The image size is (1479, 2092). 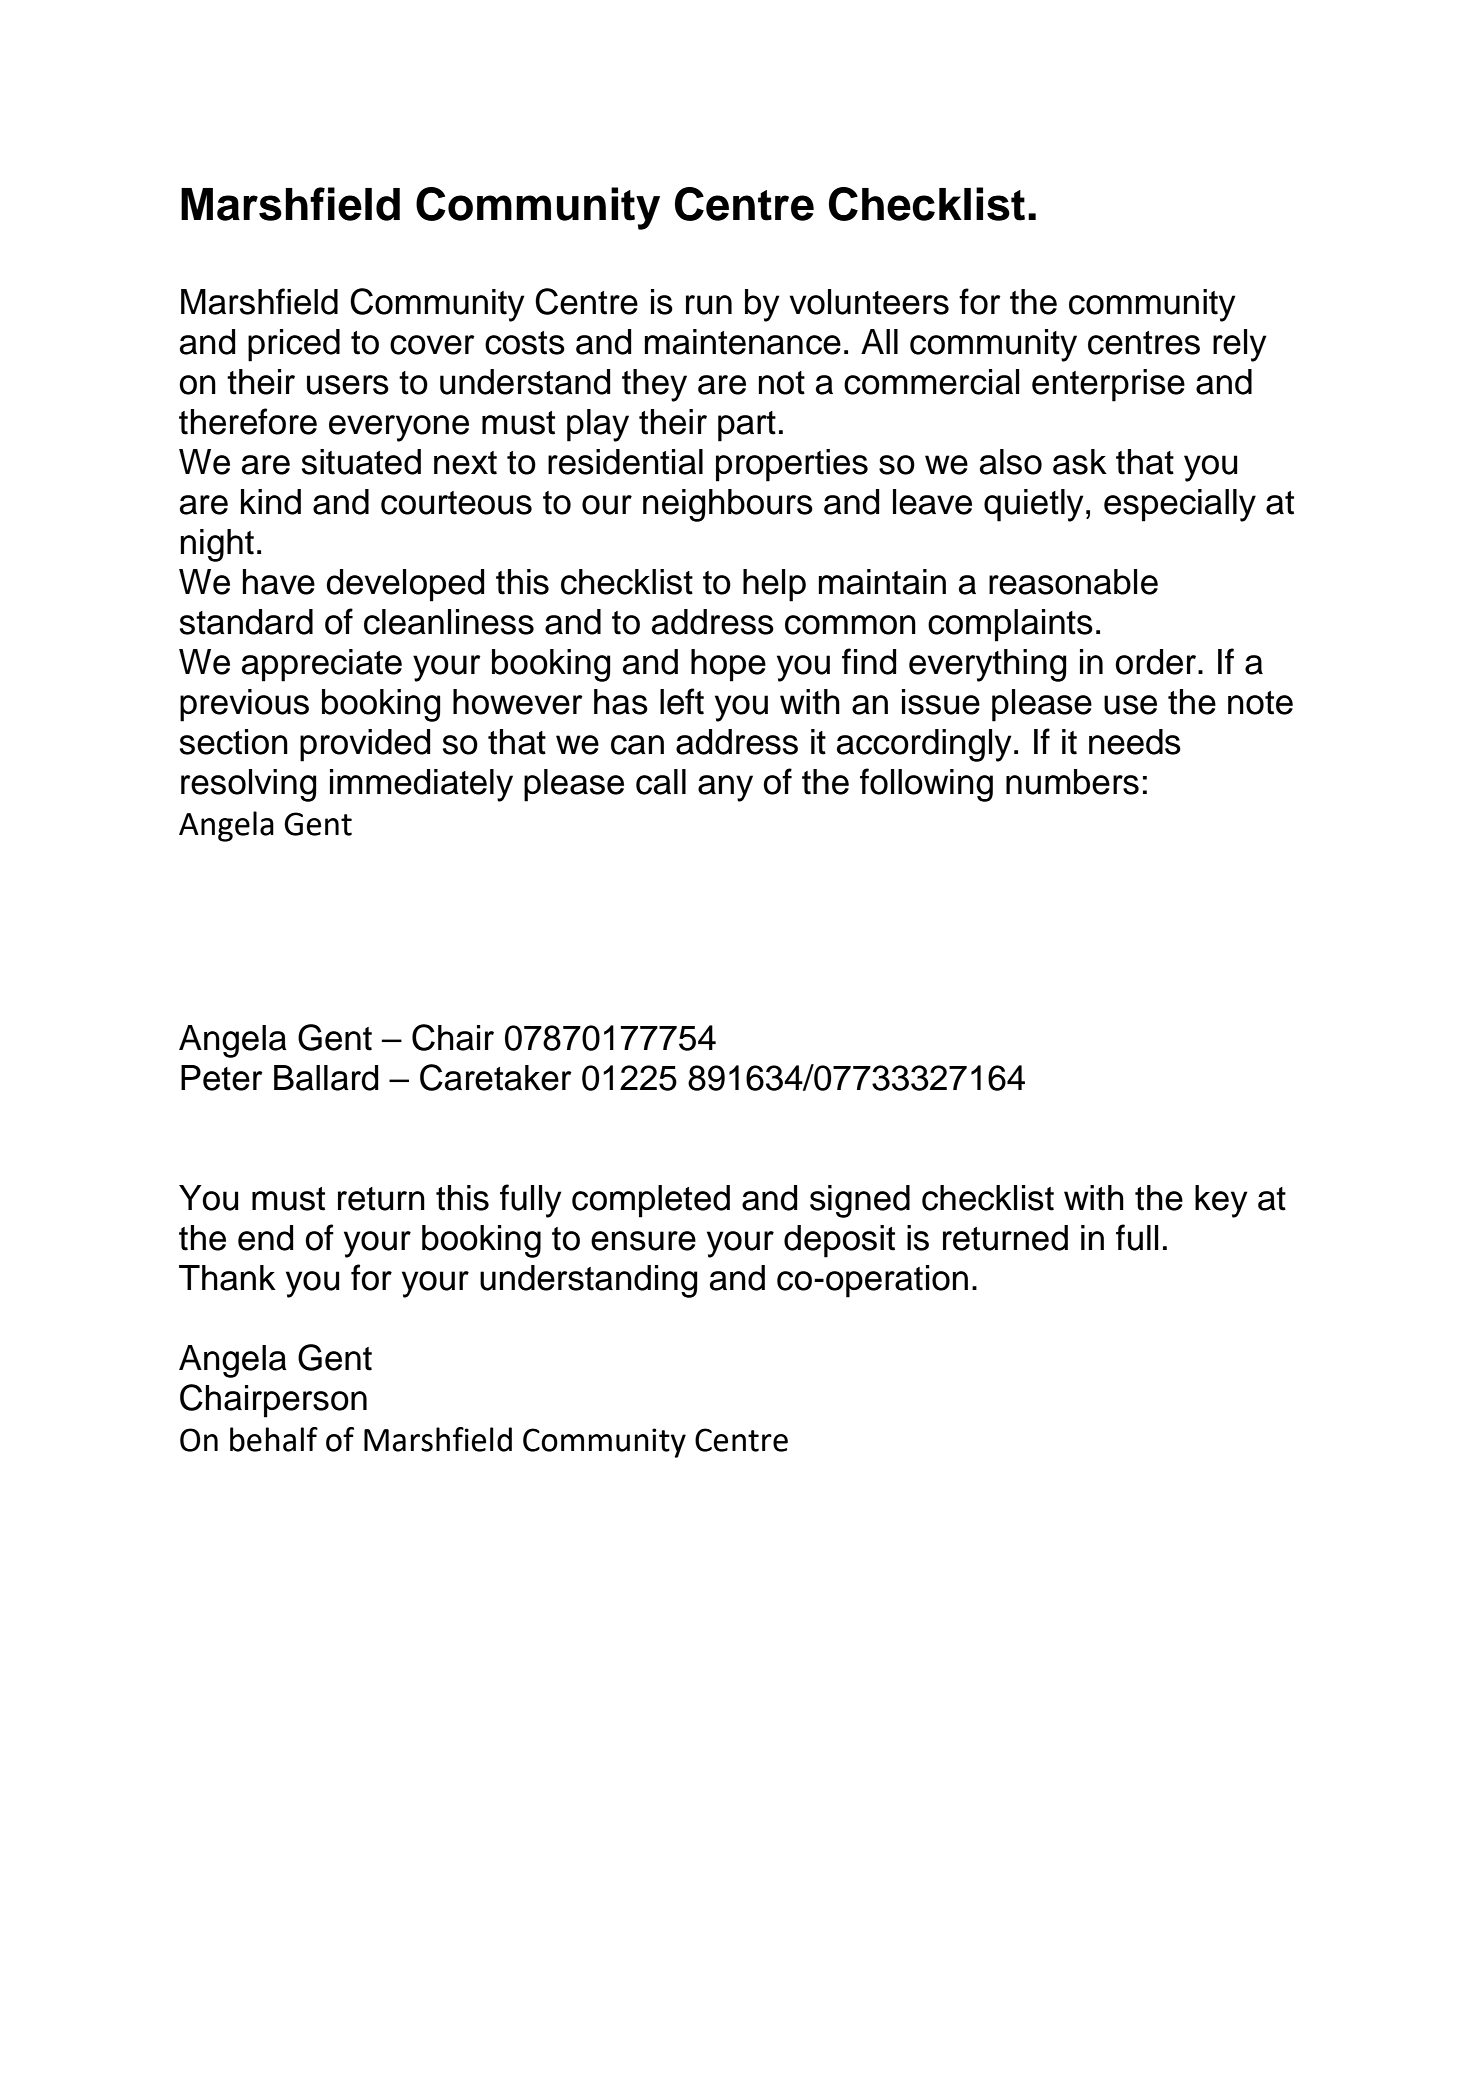 I want to click on immediately, so click(x=421, y=785).
